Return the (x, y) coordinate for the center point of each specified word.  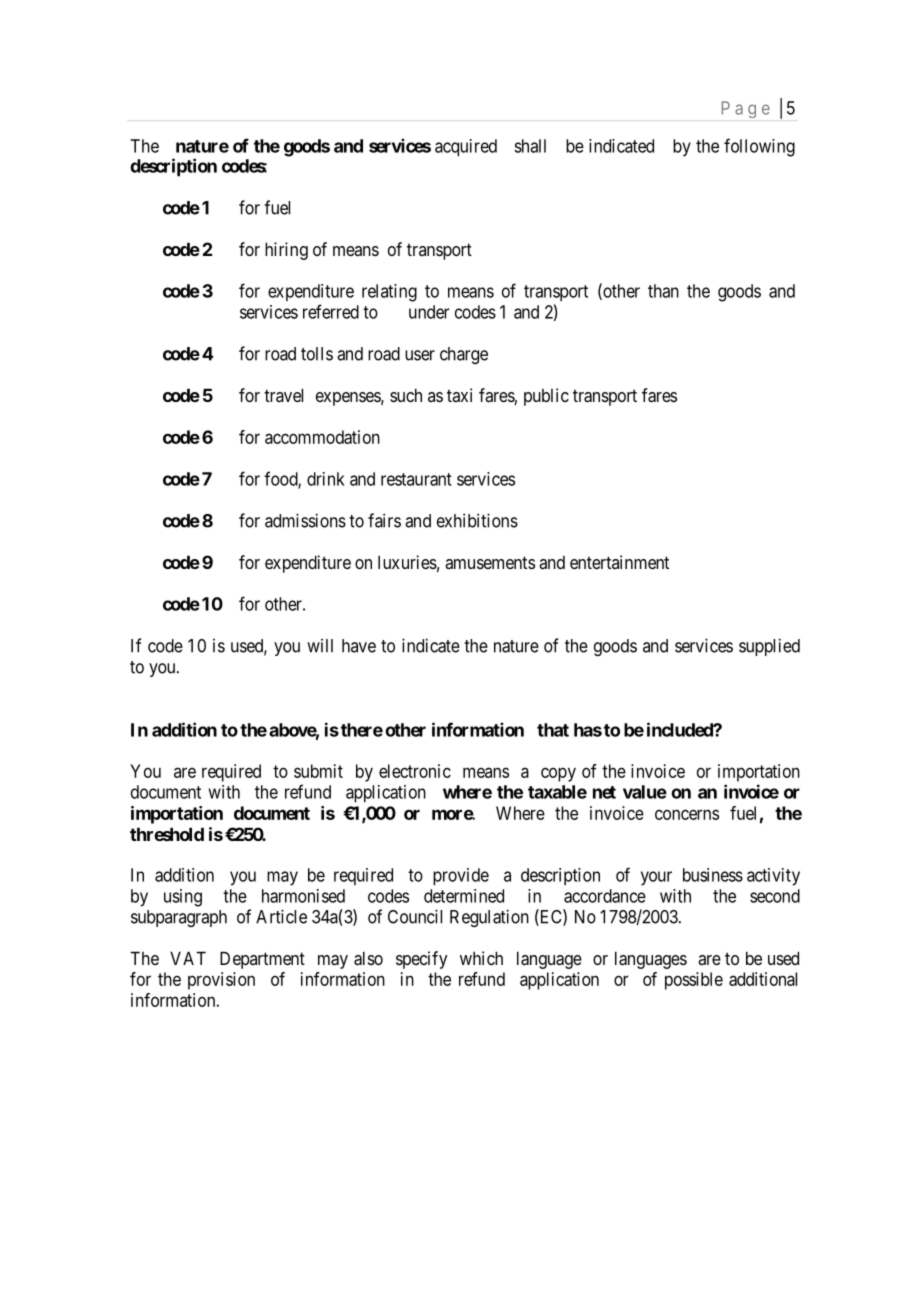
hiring (286, 251)
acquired (466, 148)
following (759, 147)
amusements (490, 562)
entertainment (619, 562)
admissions (305, 520)
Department (262, 960)
